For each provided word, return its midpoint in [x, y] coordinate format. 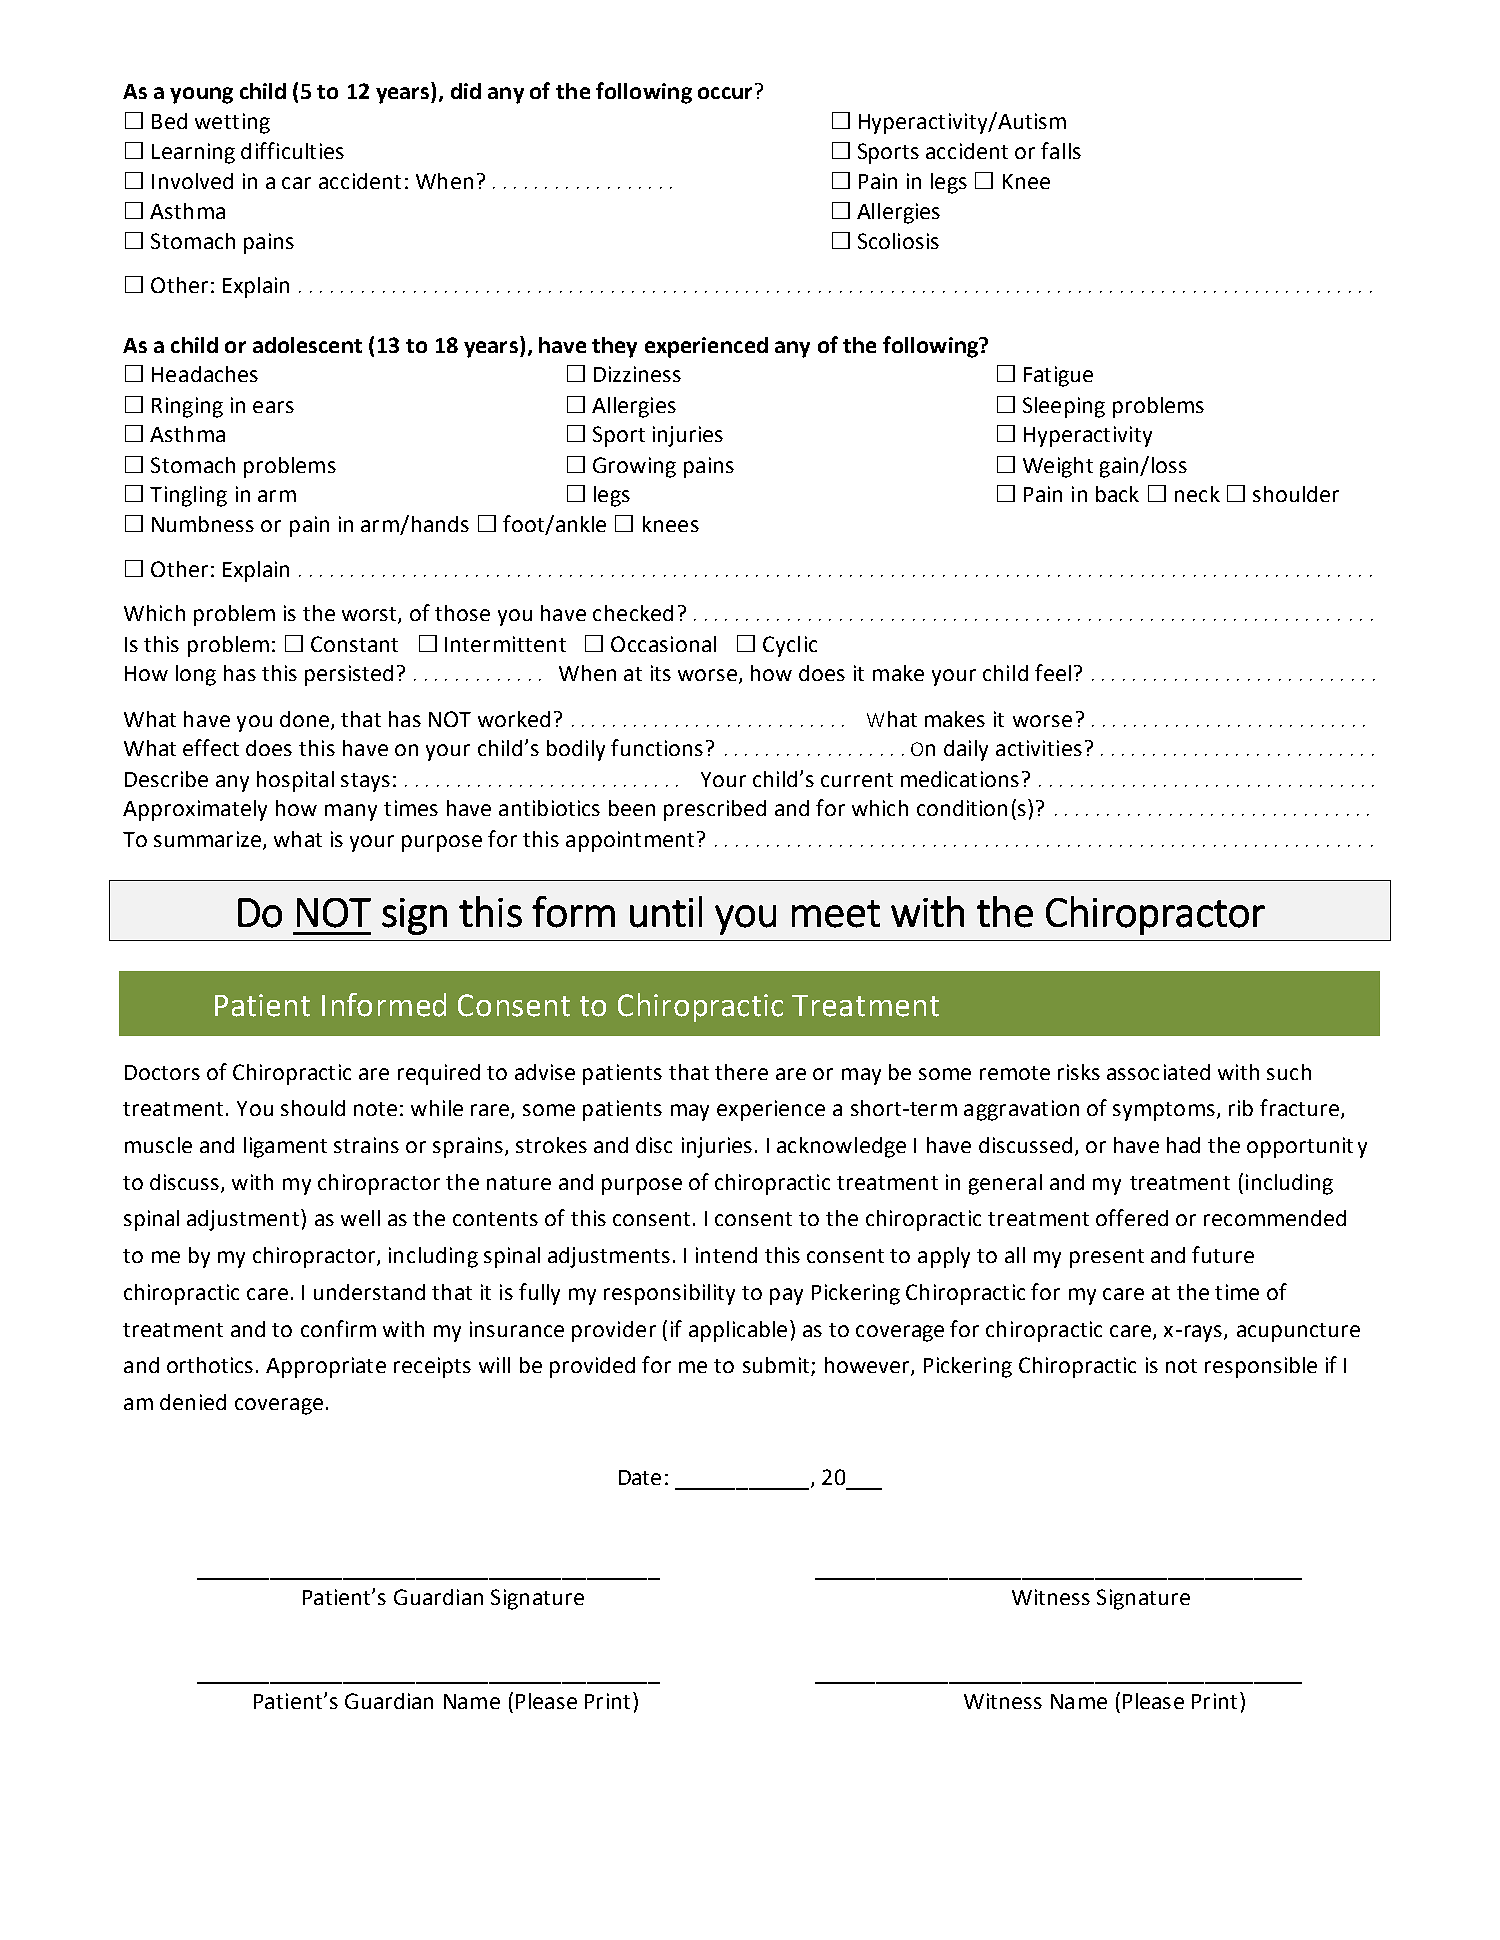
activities [1039, 748]
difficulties [292, 150]
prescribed [715, 810]
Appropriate [326, 1367]
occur [725, 93]
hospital [295, 781]
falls [1061, 150]
